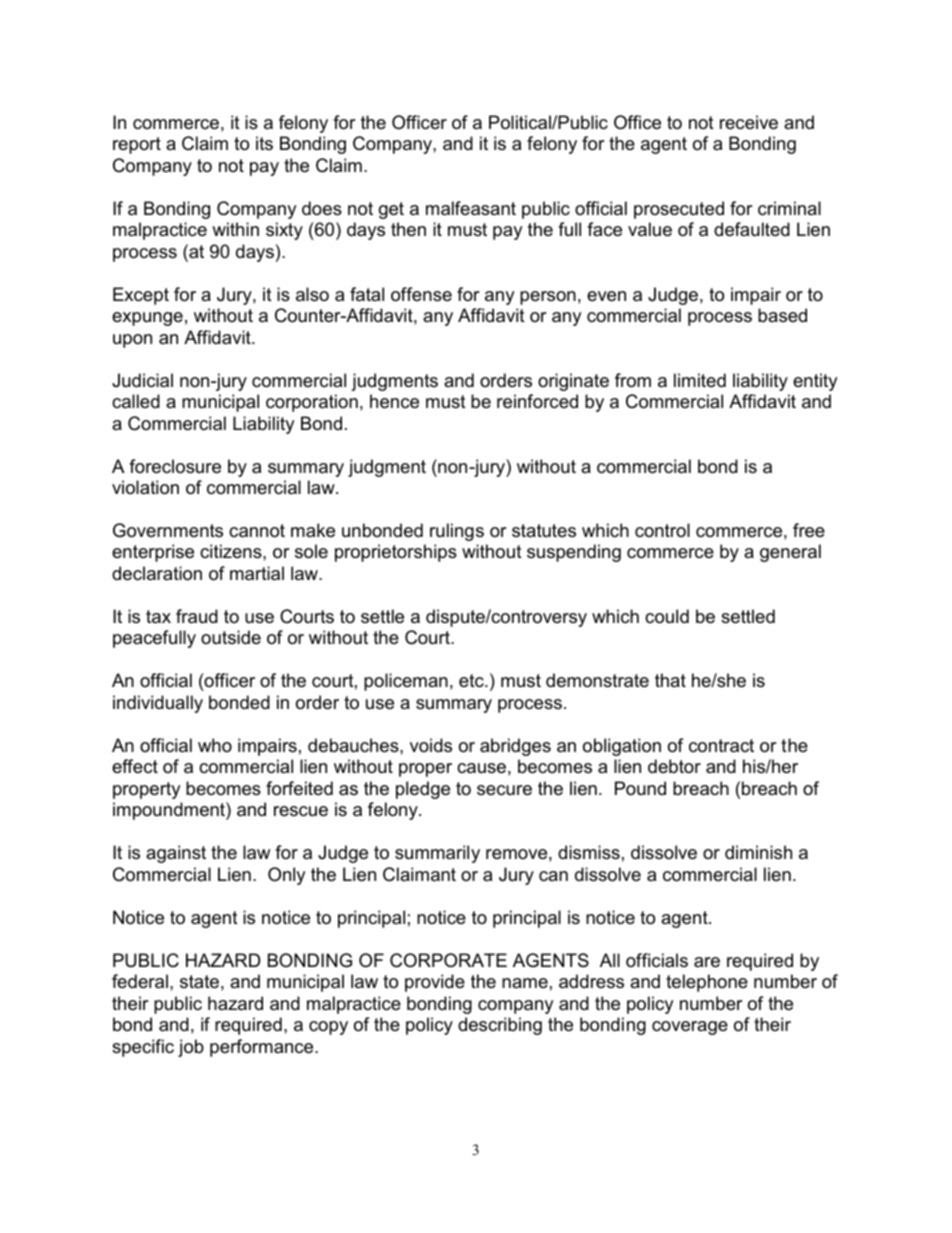  Describe the element at coordinates (421, 294) in the screenshot. I see `offense` at that location.
